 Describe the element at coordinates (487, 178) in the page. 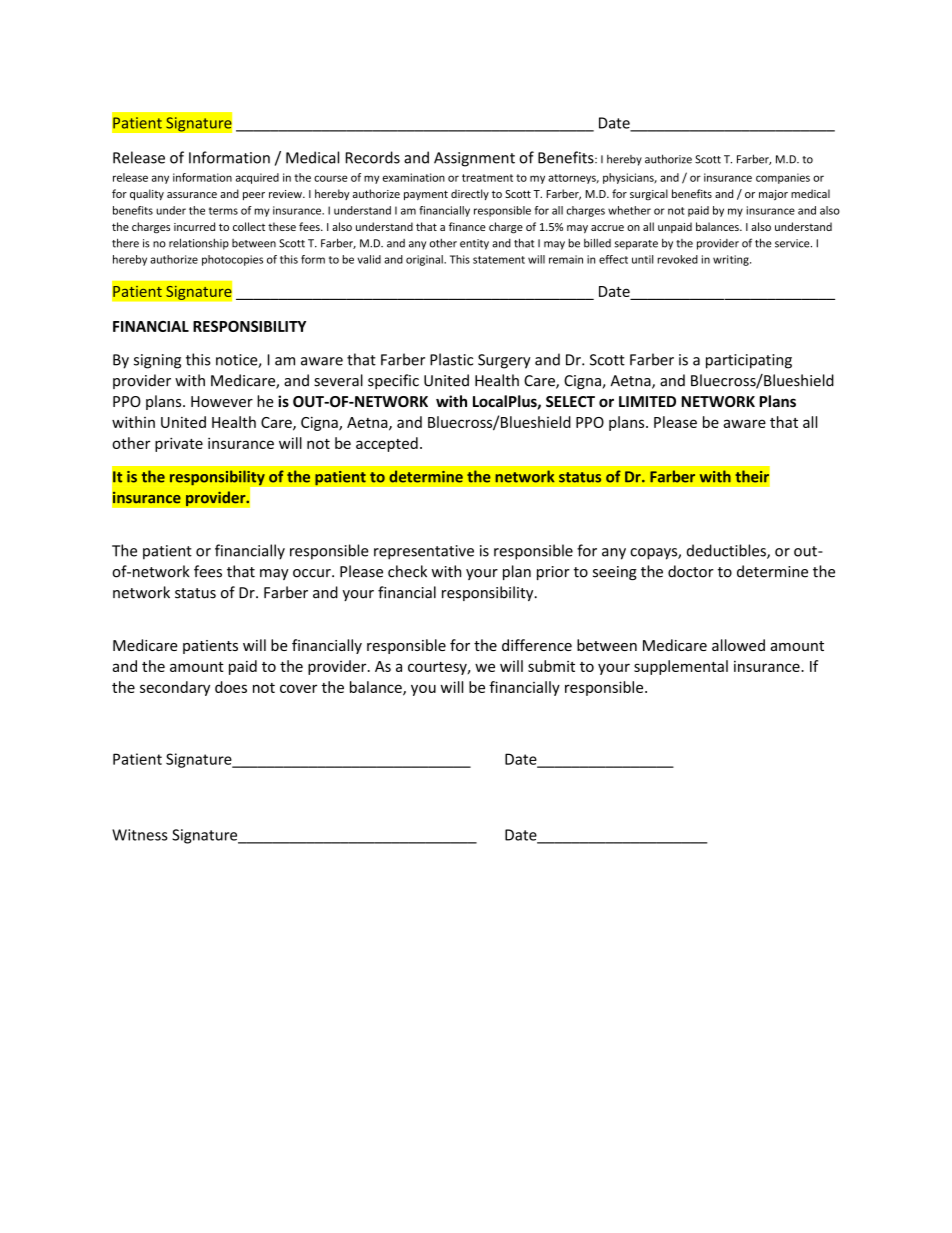

I see `treatment` at that location.
